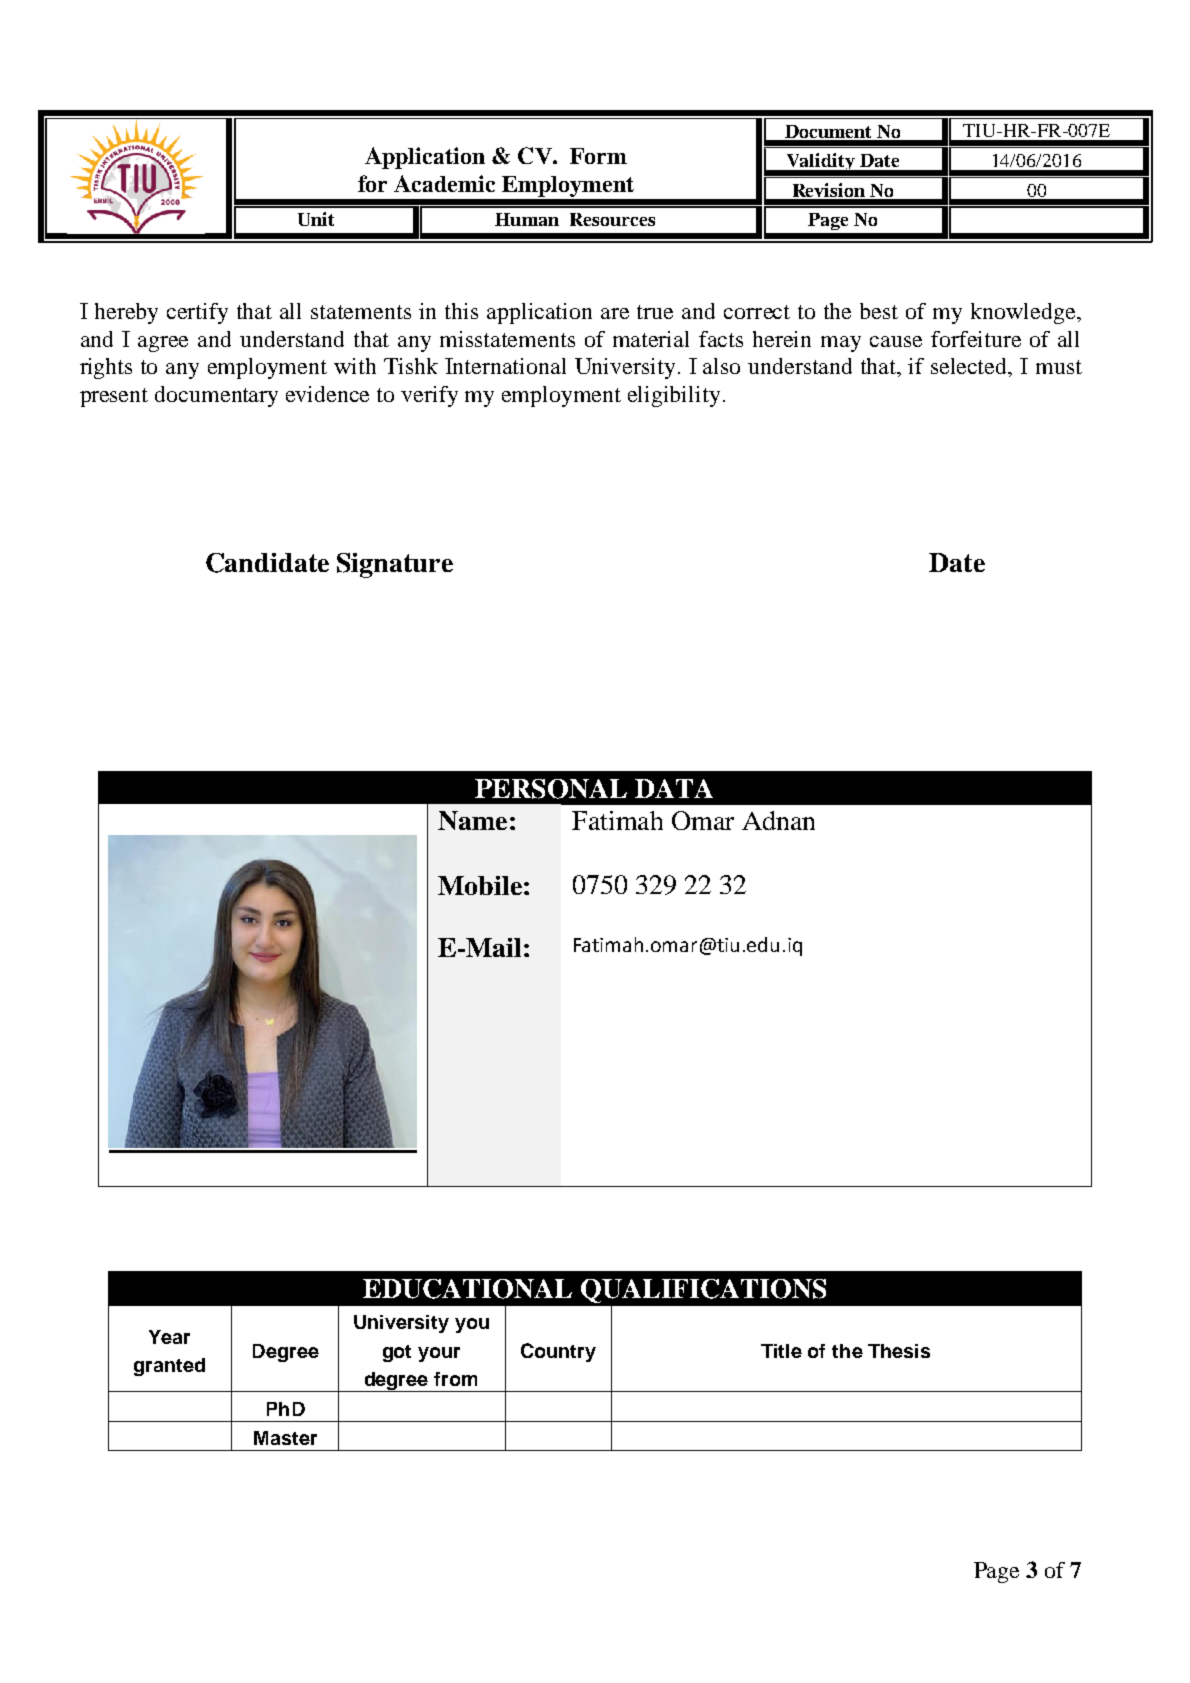 The width and height of the page is (1190, 1683). I want to click on Resources, so click(612, 219).
